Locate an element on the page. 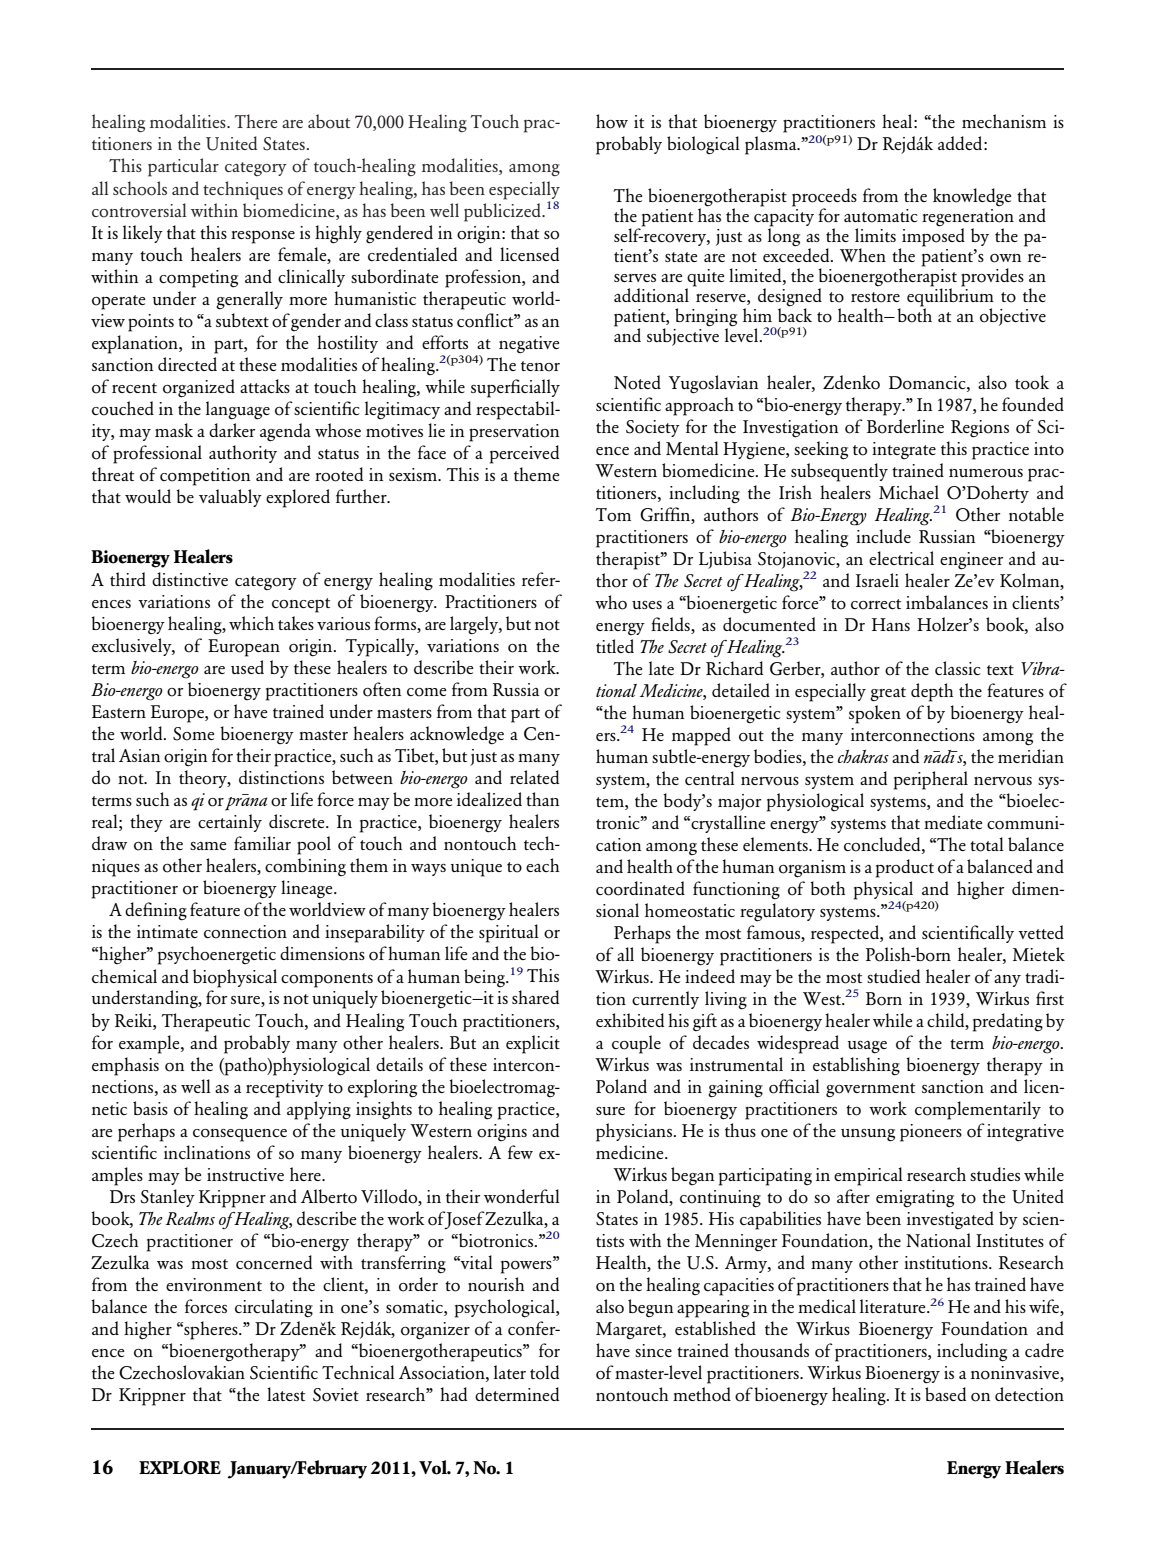 Image resolution: width=1153 pixels, height=1549 pixels. than is located at coordinates (542, 799).
